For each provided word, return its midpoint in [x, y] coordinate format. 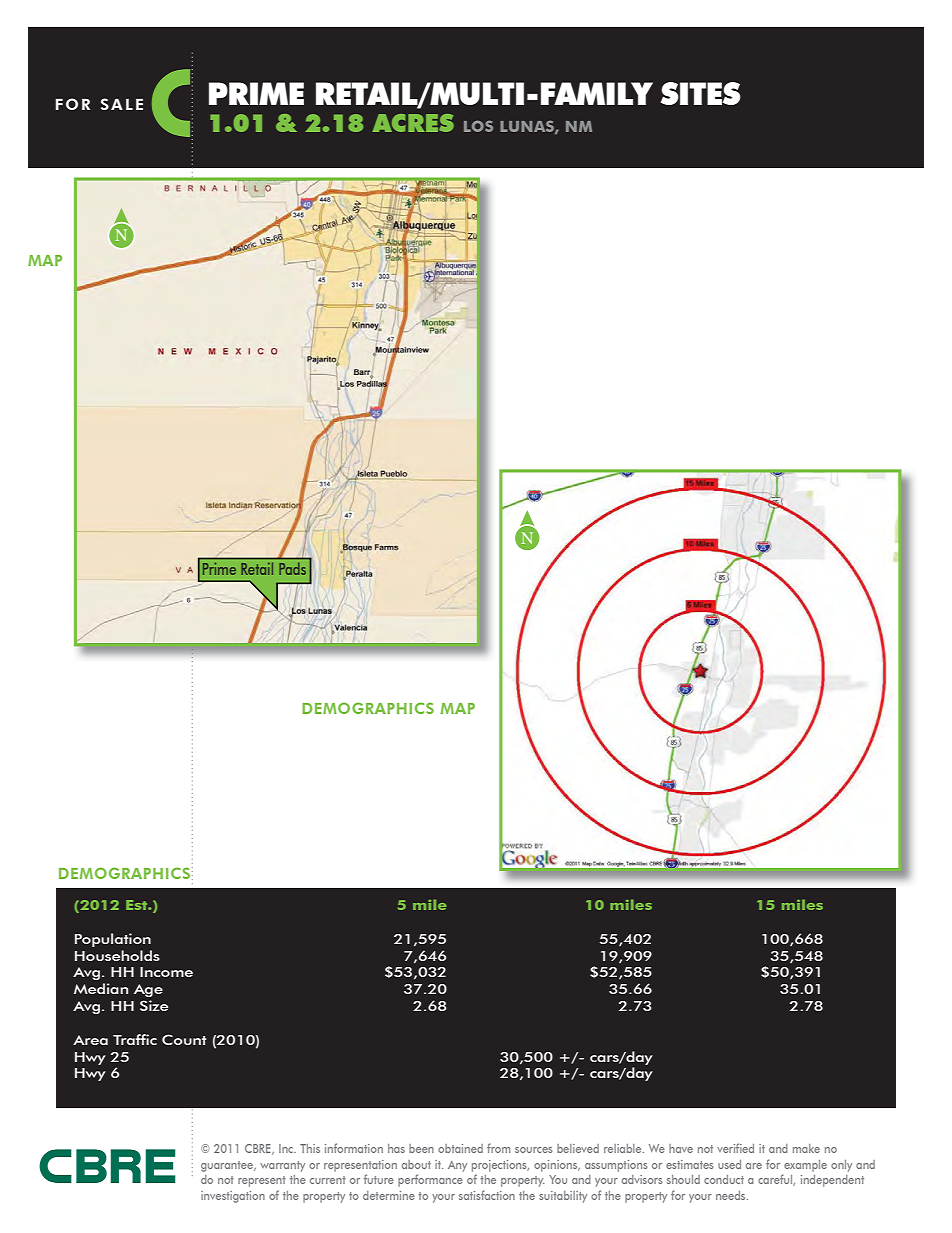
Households [117, 955]
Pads [293, 569]
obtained [460, 1148]
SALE [122, 104]
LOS [478, 126]
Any [457, 1166]
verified [735, 1148]
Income [166, 972]
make [806, 1148]
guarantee [228, 1166]
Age [148, 990]
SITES [701, 93]
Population [113, 940]
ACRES [413, 123]
